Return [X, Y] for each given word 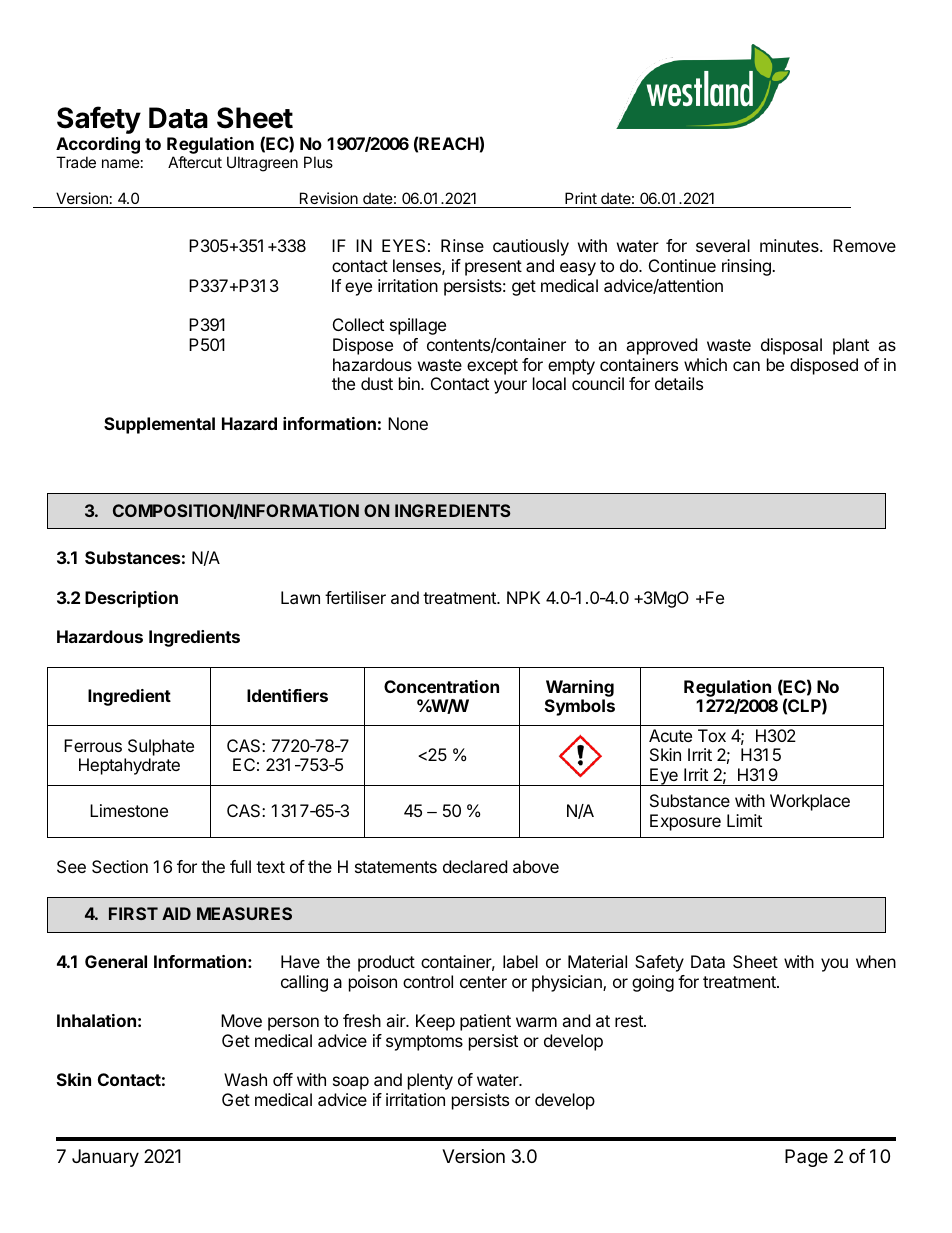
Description [131, 599]
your [510, 387]
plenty [430, 1081]
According [98, 147]
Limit [744, 820]
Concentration [441, 686]
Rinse [462, 245]
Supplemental [159, 425]
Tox [712, 735]
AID [176, 913]
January [105, 1158]
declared [475, 866]
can [746, 366]
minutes [790, 245]
